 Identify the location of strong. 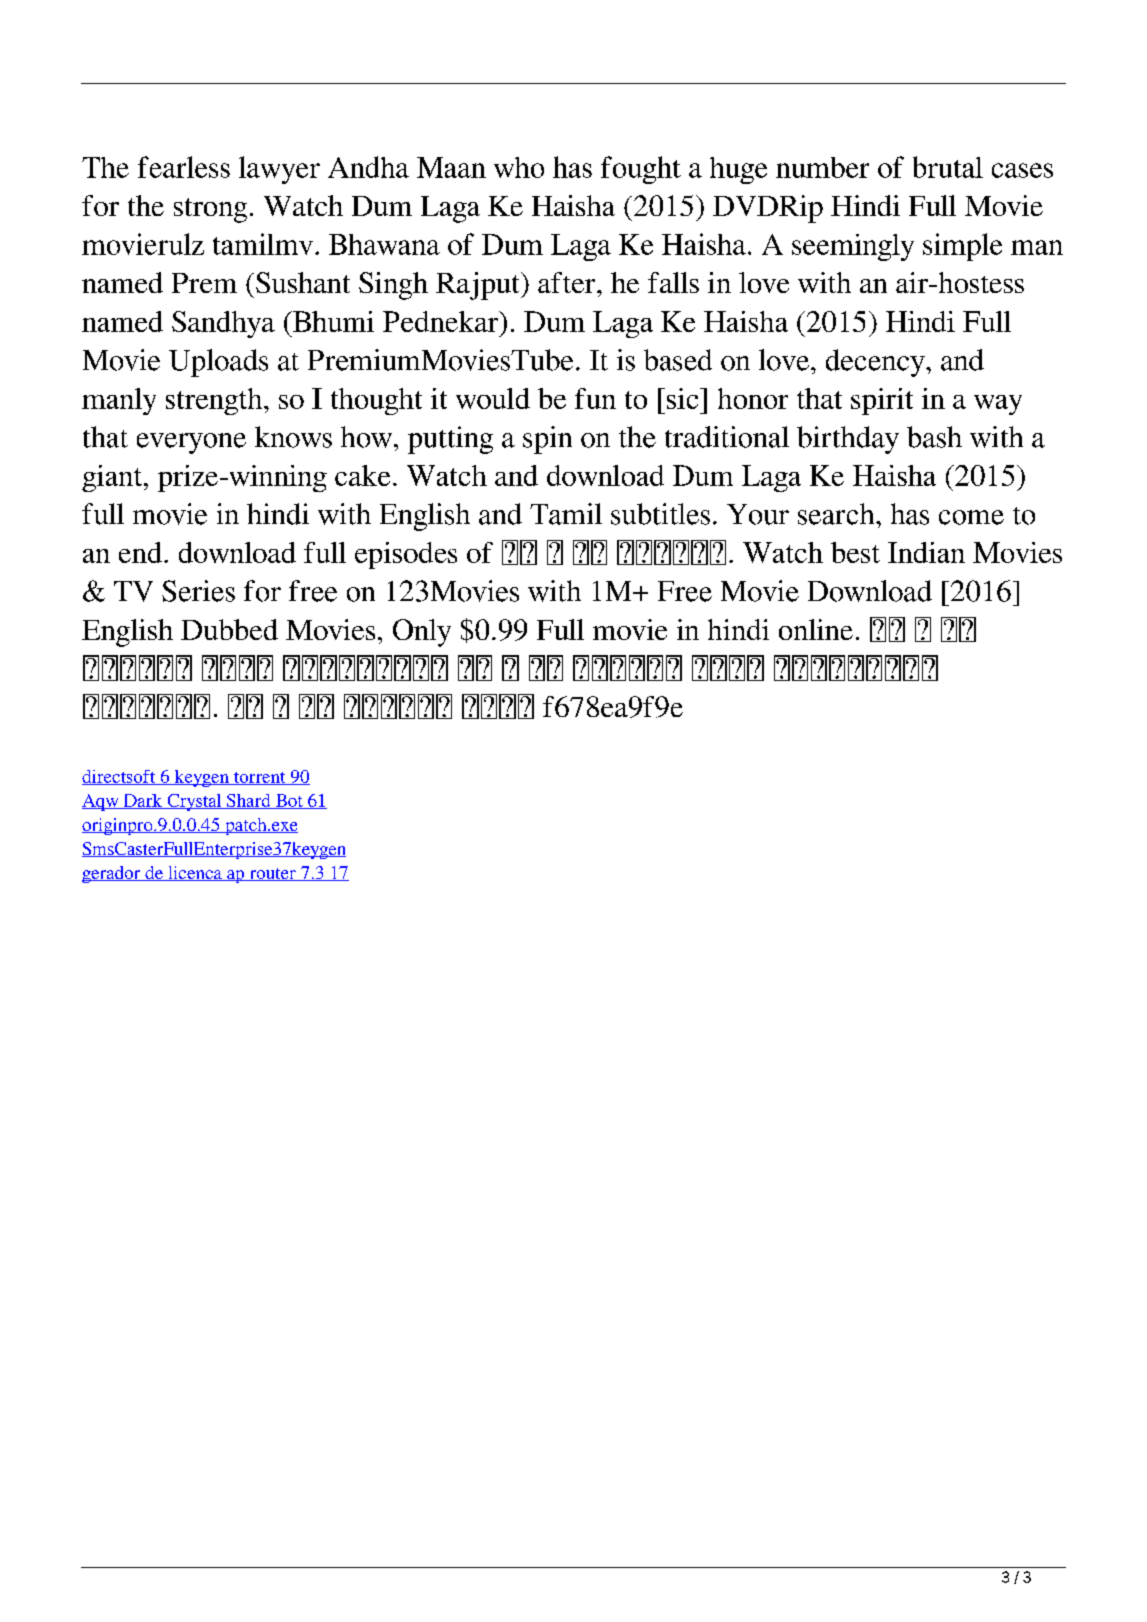
(210, 210).
